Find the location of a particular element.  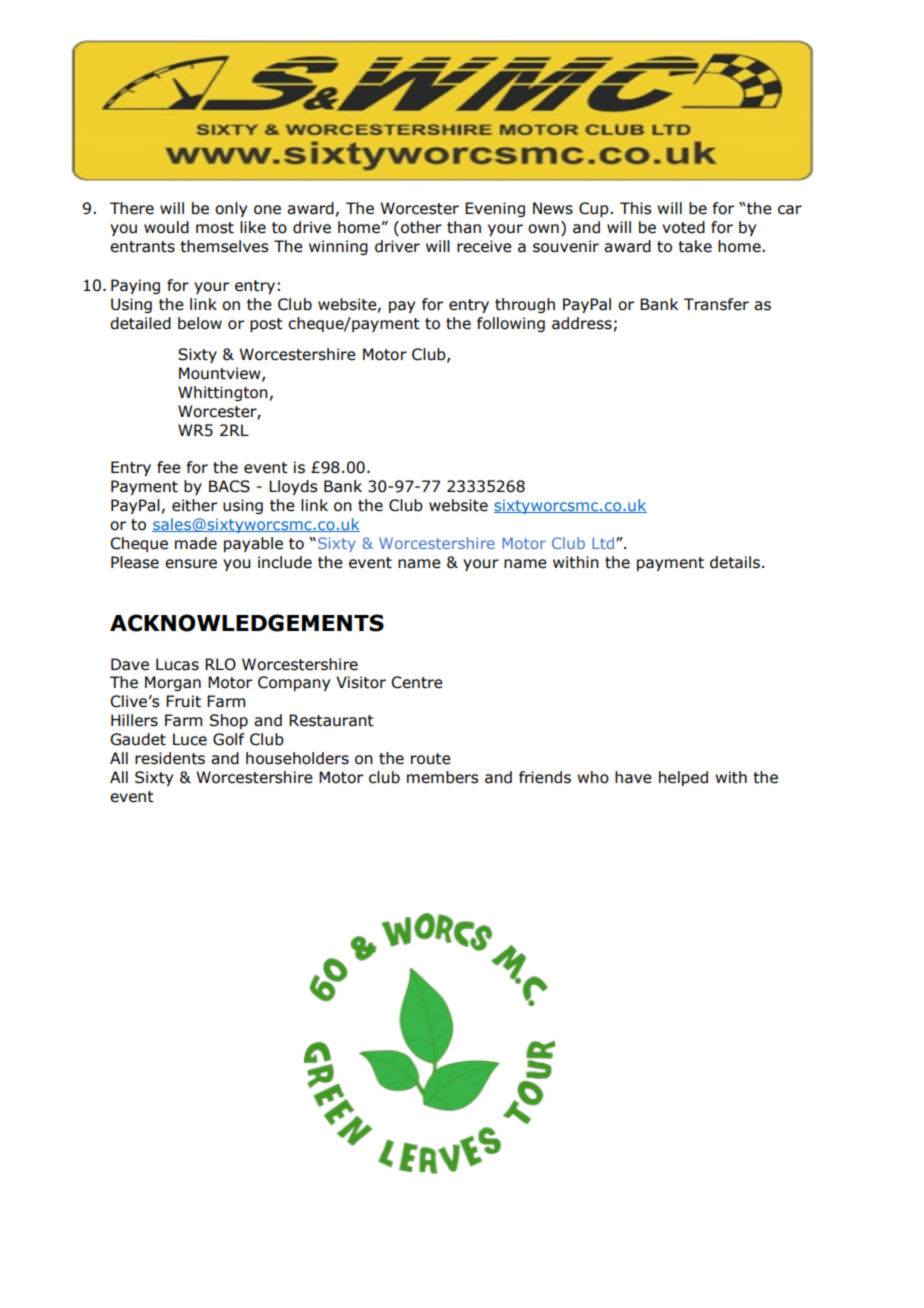

address is located at coordinates (582, 323).
